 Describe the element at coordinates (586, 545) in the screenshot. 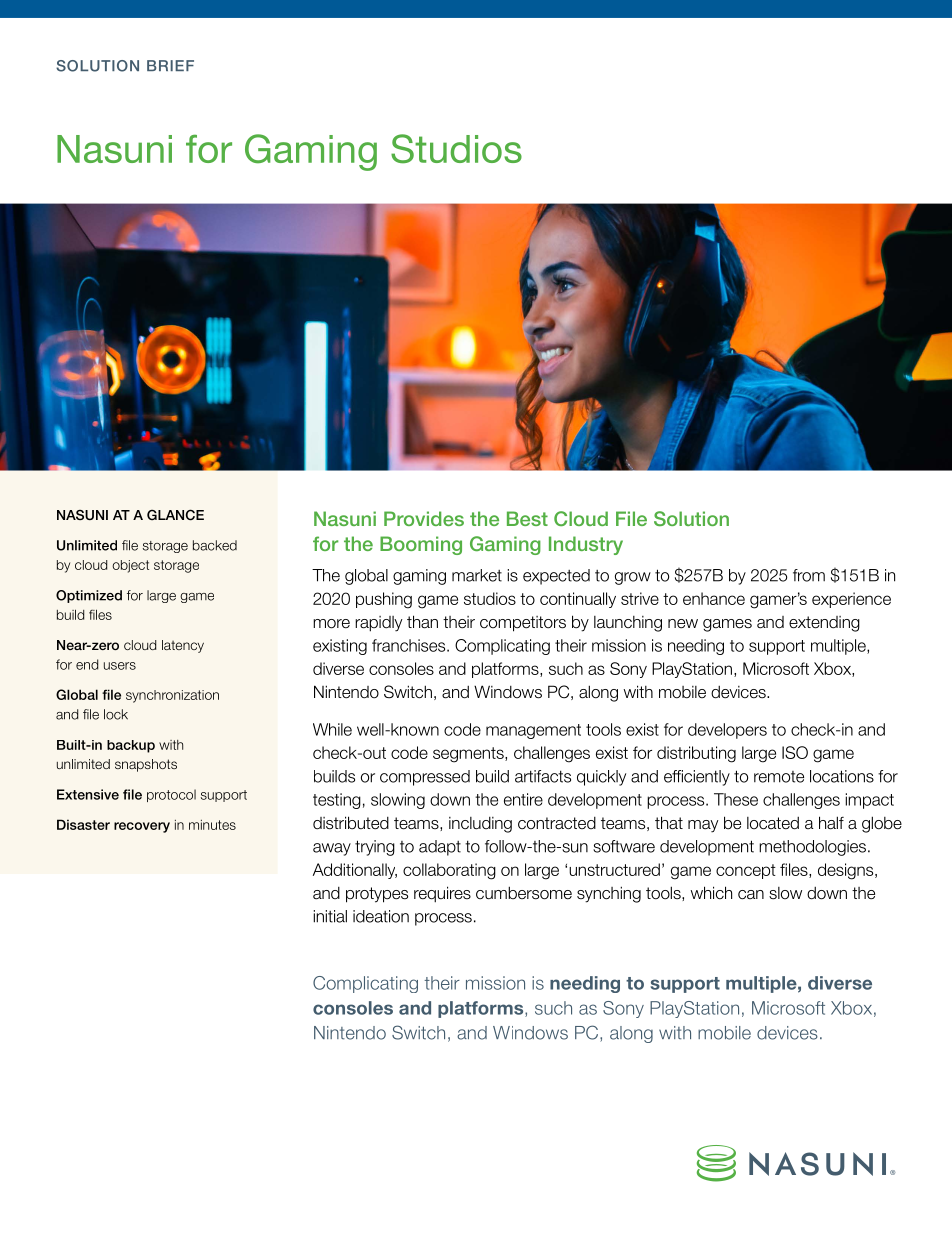

I see `Industry` at that location.
